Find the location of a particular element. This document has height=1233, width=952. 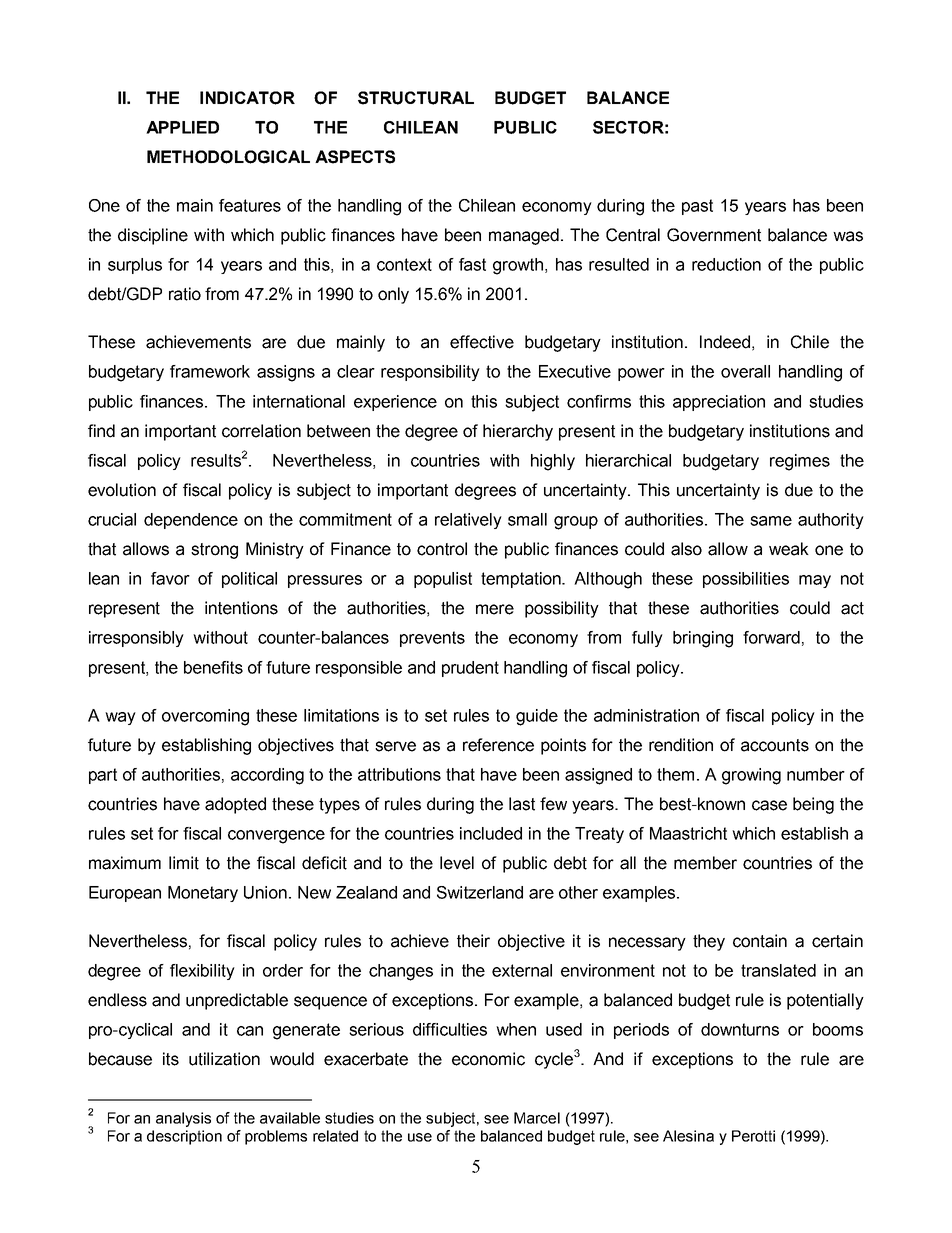

correlation is located at coordinates (261, 431).
